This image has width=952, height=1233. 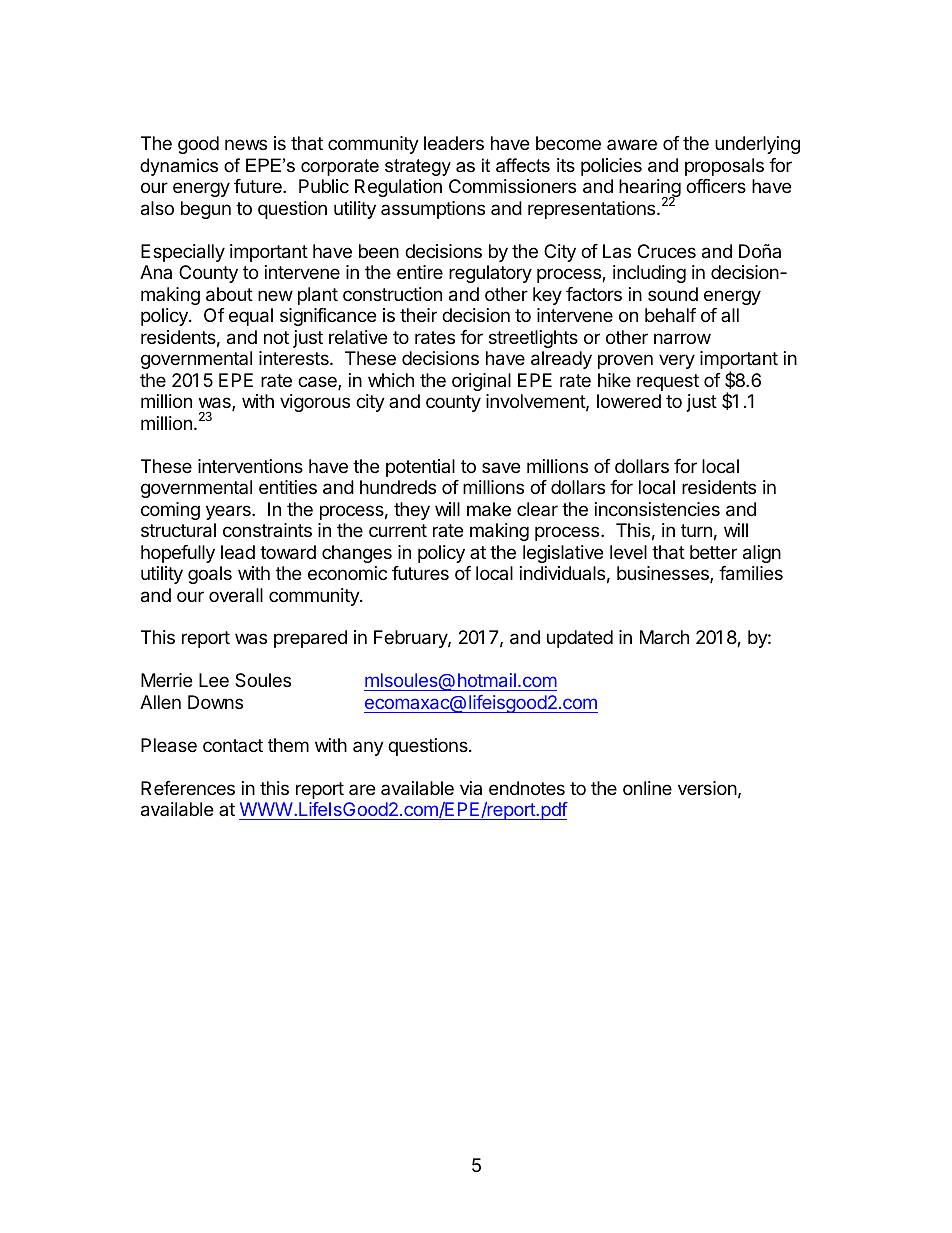 I want to click on make, so click(x=489, y=509).
